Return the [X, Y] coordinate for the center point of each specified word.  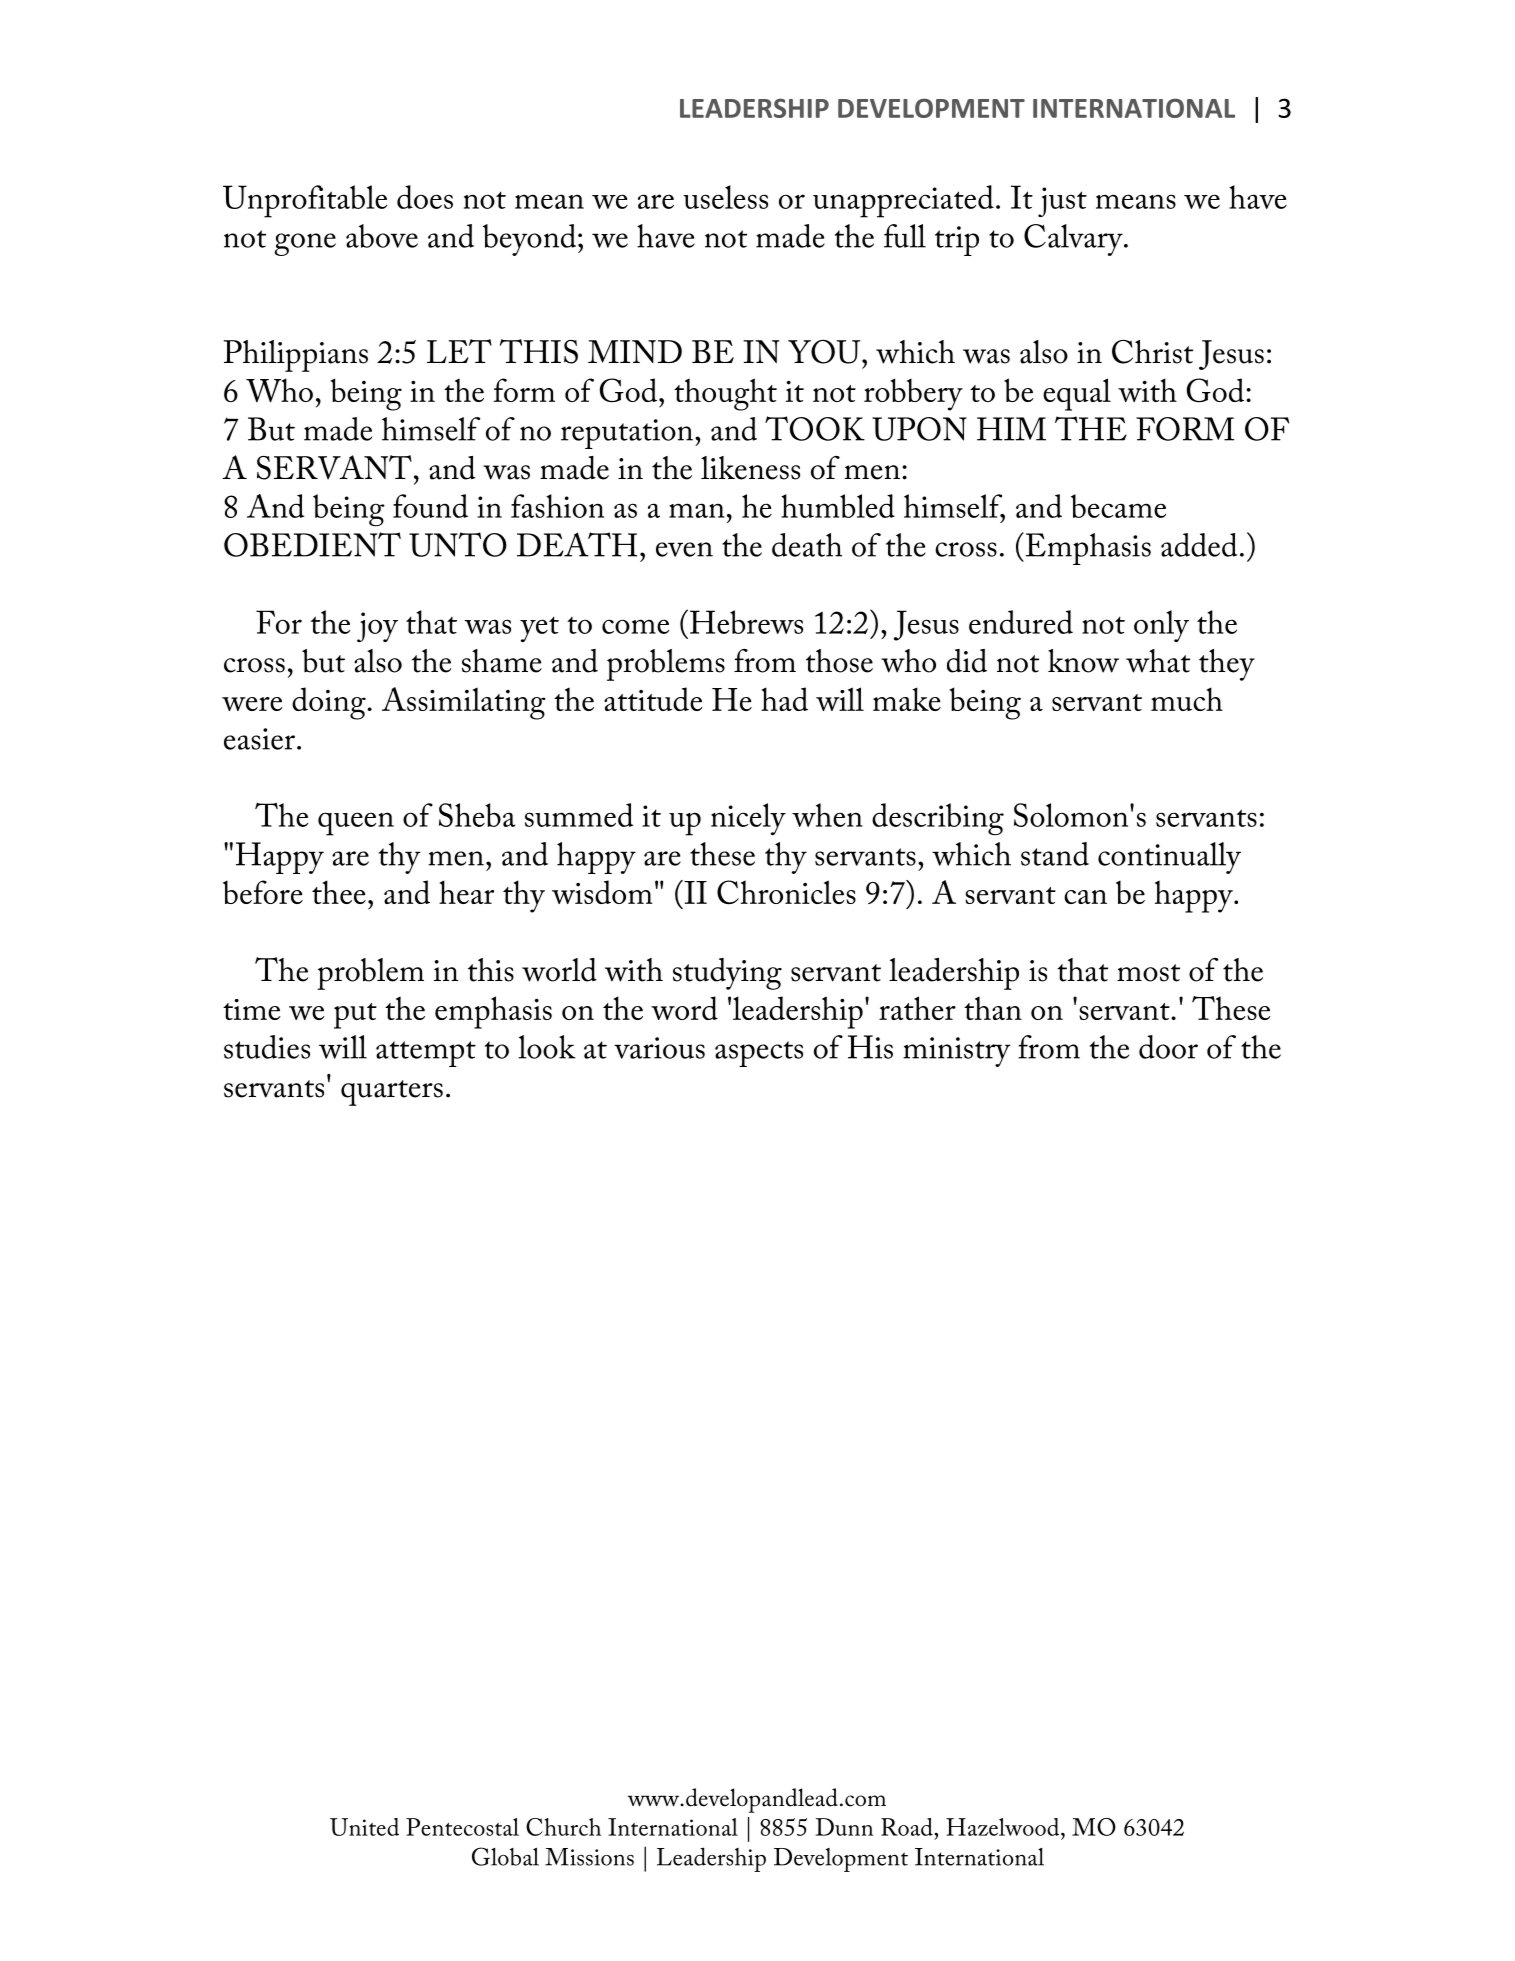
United [364, 1827]
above [382, 236]
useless [725, 197]
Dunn [844, 1827]
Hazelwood [1004, 1827]
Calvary [1074, 240]
